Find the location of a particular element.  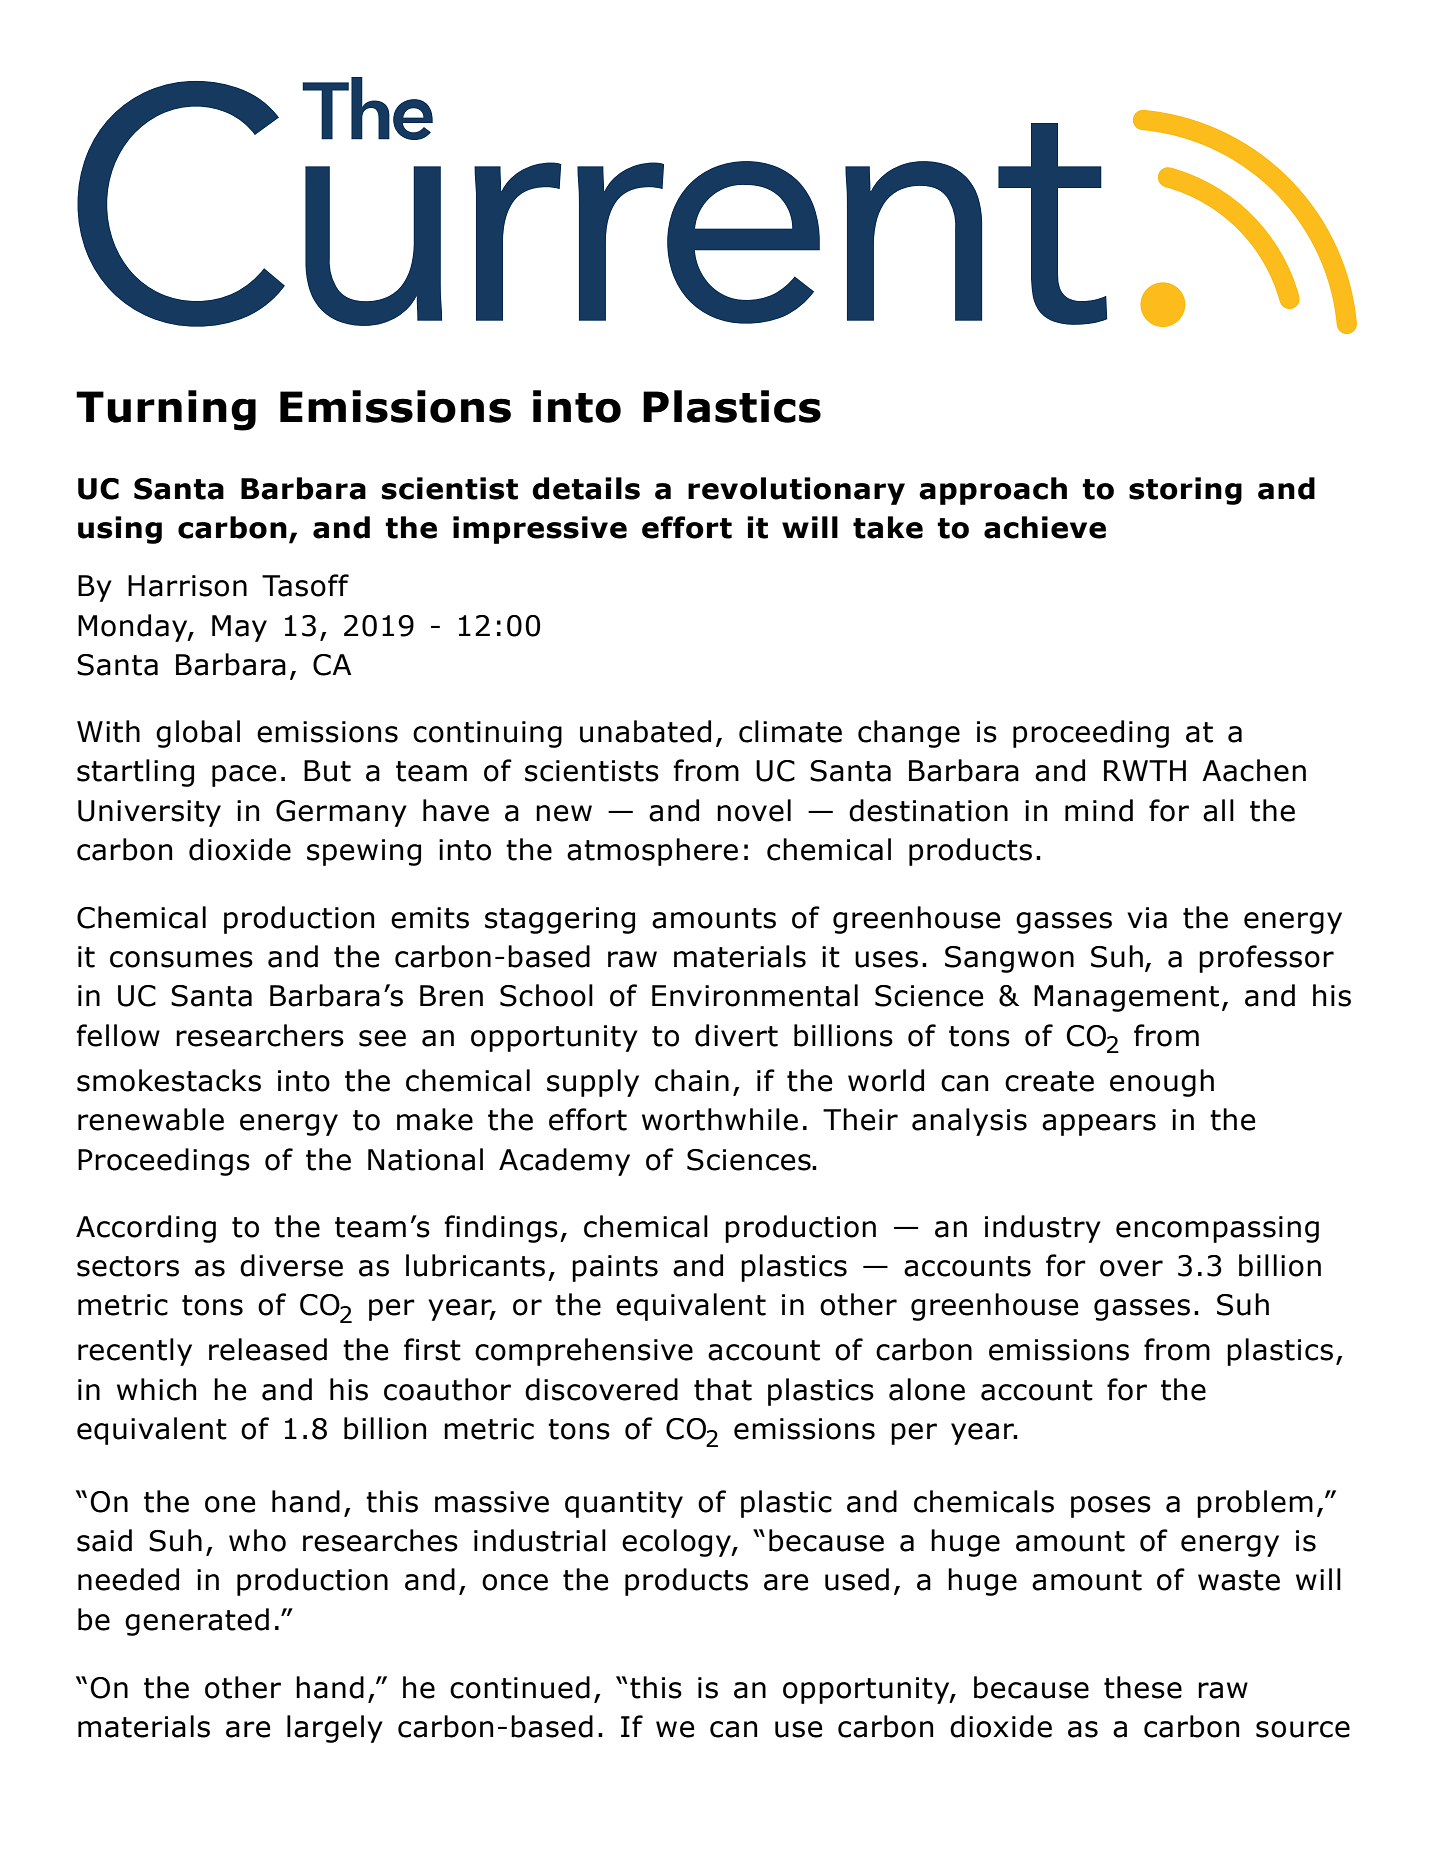

spewing is located at coordinates (364, 852).
